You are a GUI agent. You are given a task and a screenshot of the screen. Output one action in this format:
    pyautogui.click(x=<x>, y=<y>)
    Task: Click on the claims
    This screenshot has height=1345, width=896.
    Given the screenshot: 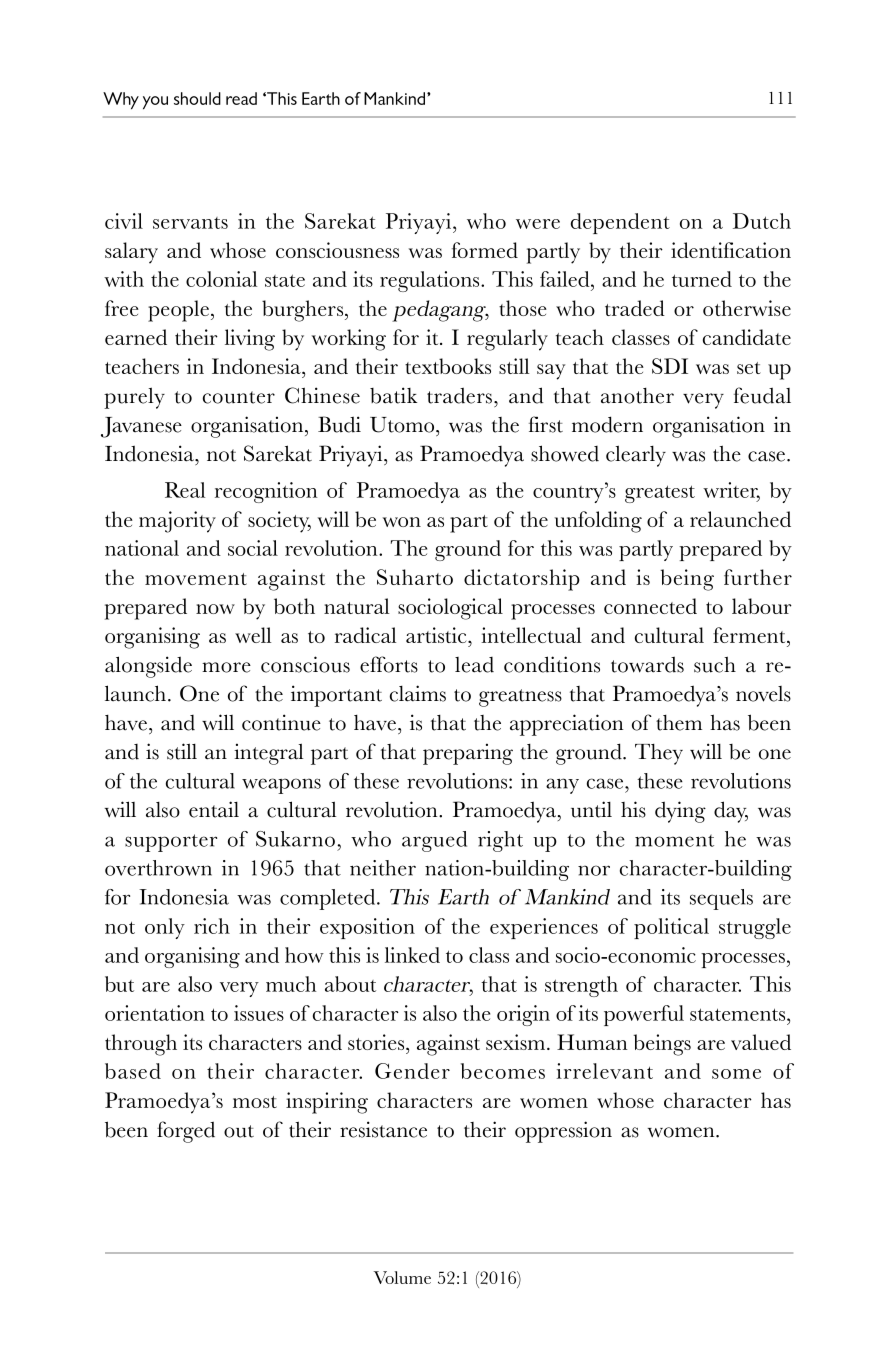 What is the action you would take?
    pyautogui.click(x=418, y=693)
